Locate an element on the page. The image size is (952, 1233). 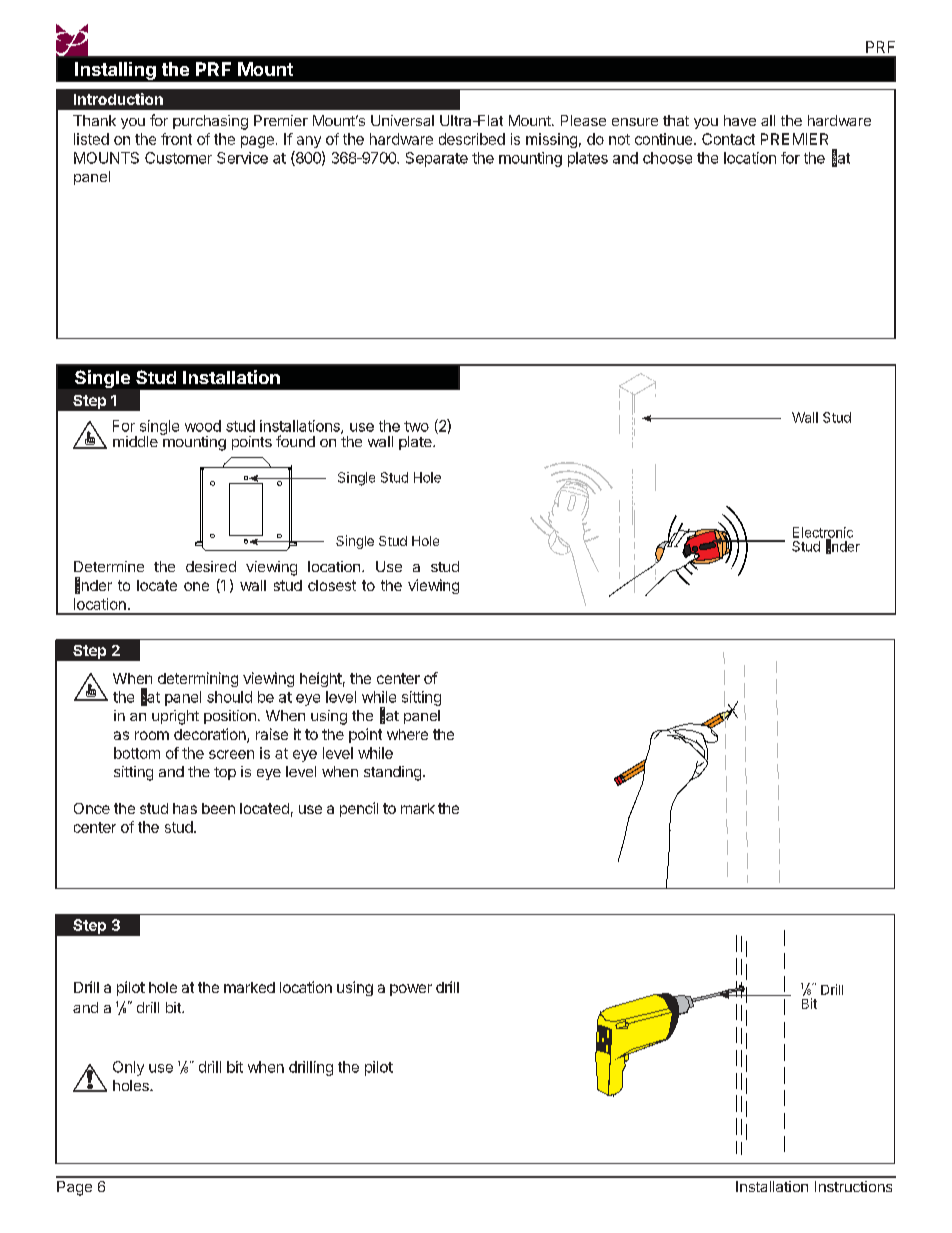
described is located at coordinates (472, 139).
